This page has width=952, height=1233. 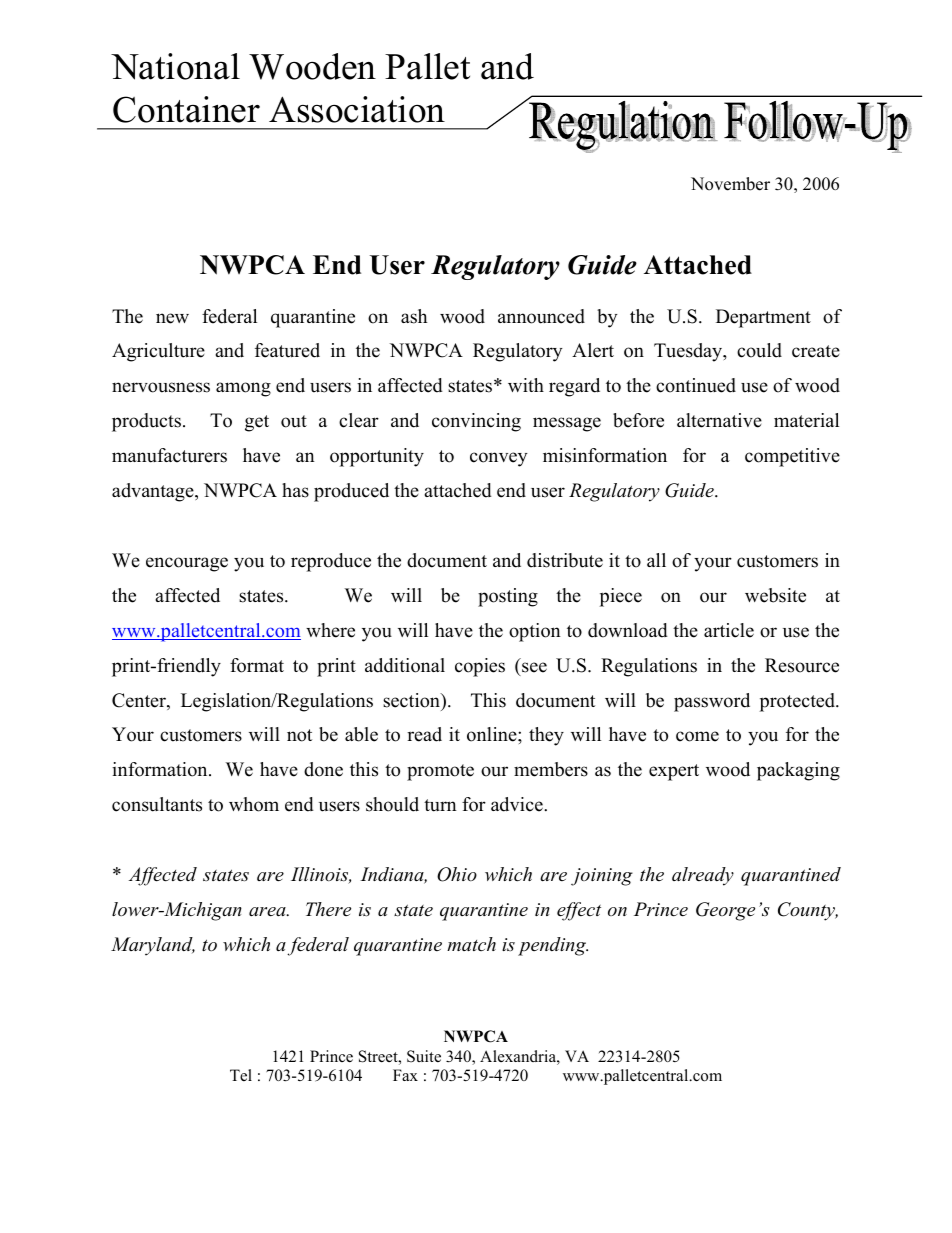 I want to click on November, so click(x=730, y=184).
